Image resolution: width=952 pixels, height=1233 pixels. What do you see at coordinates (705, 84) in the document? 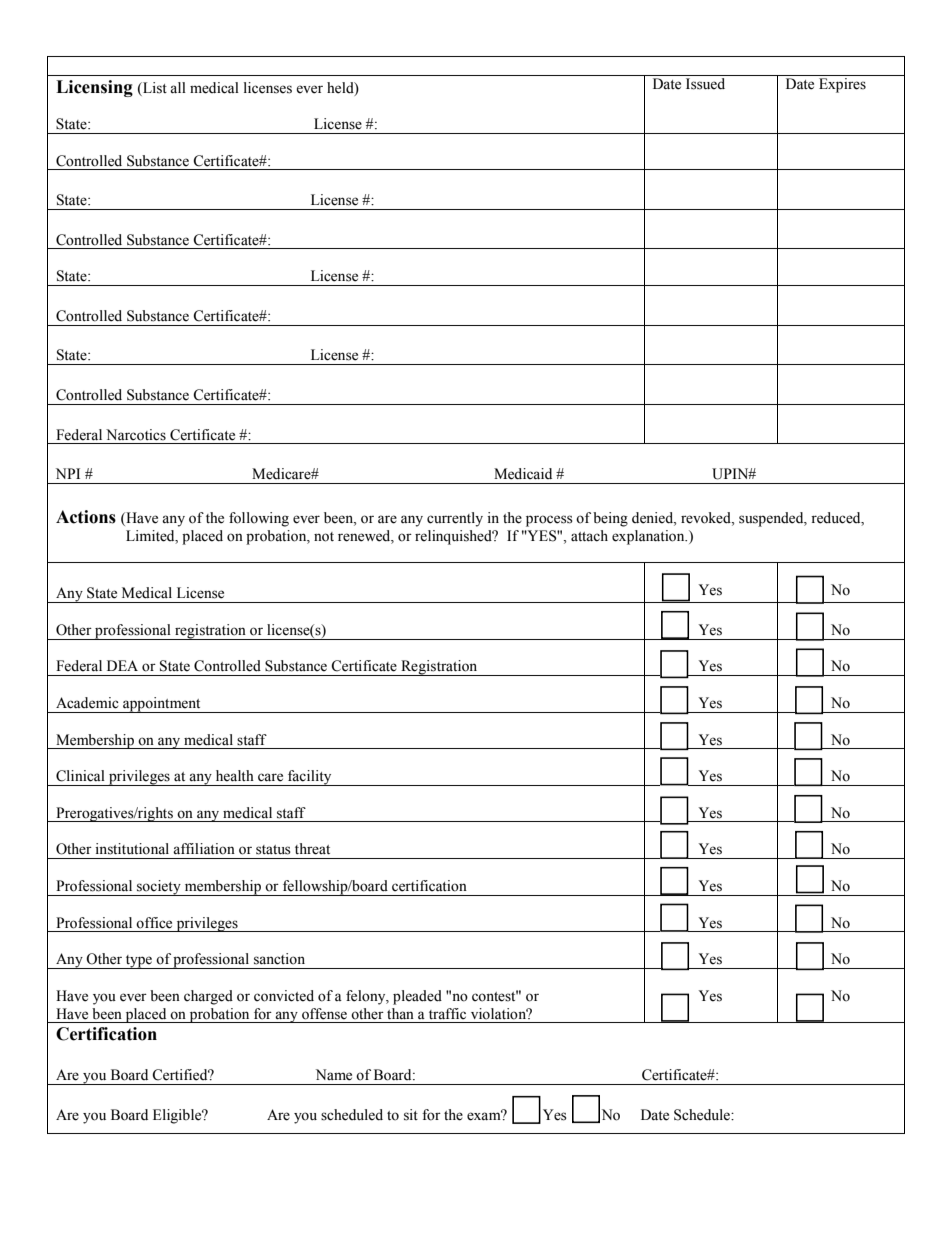
I see `Issued` at bounding box center [705, 84].
